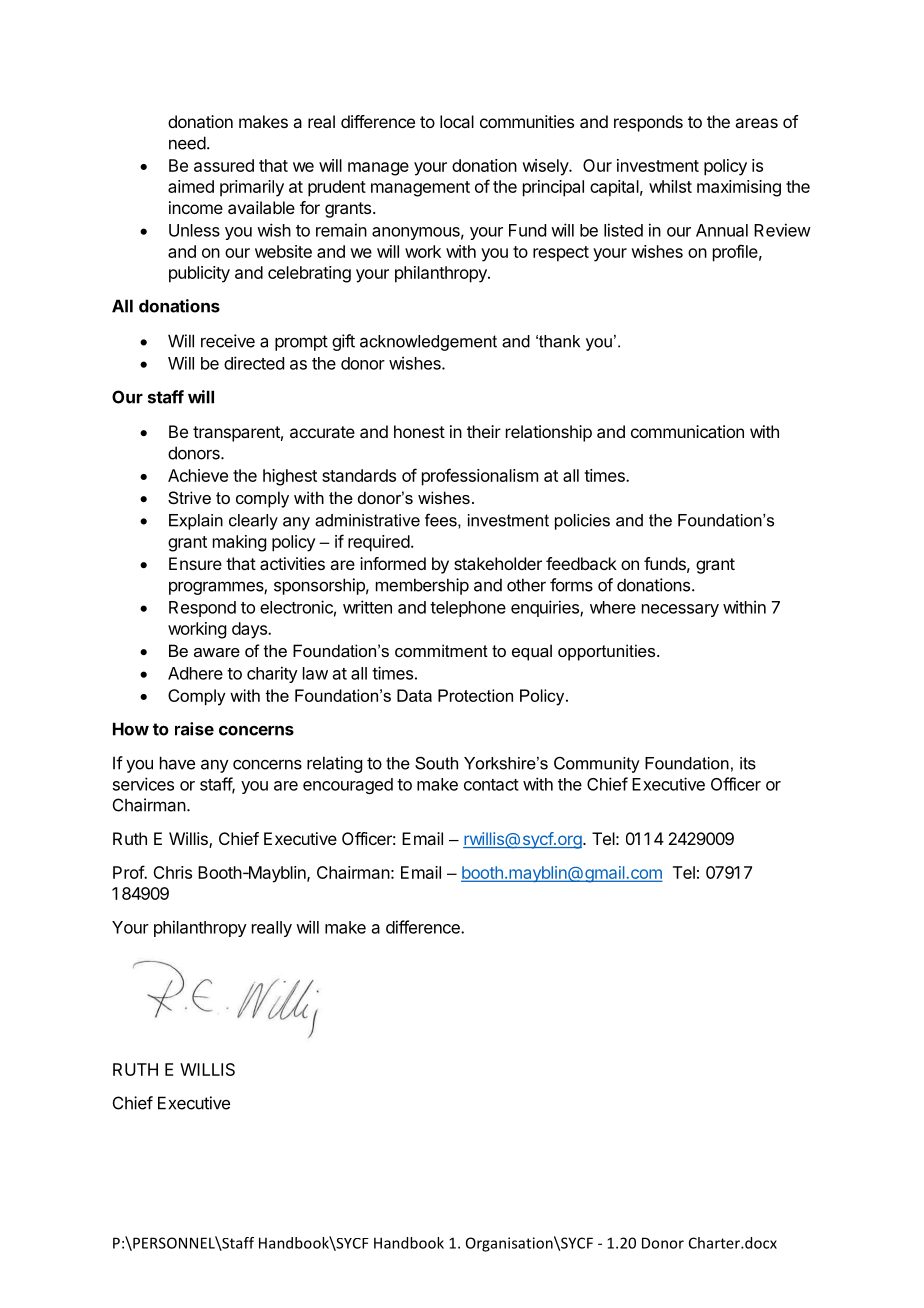  I want to click on Strive, so click(189, 497).
